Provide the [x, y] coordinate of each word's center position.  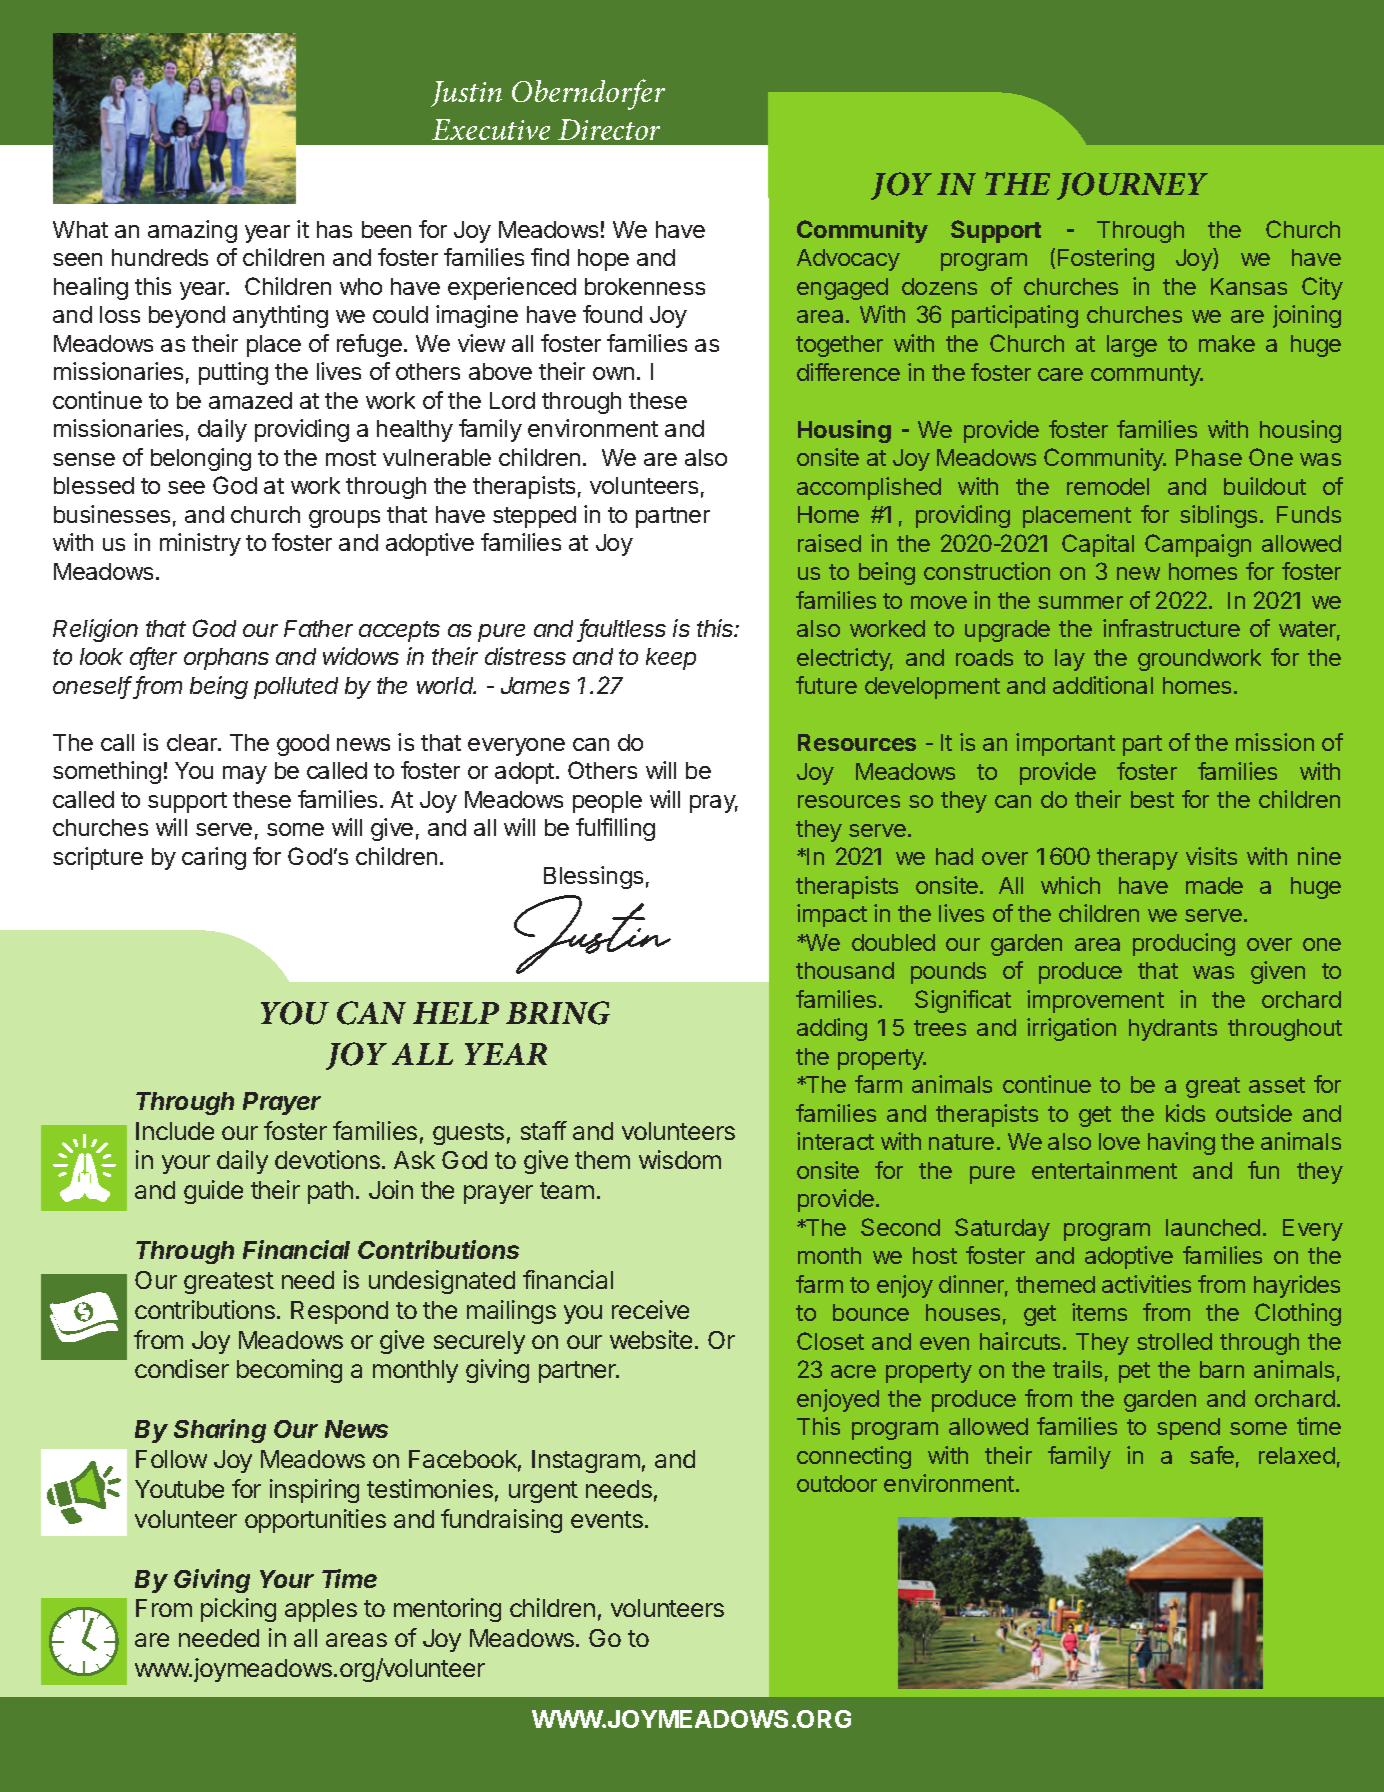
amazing [192, 231]
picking [238, 1610]
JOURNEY [1132, 186]
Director [609, 129]
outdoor [837, 1483]
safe [1212, 1455]
